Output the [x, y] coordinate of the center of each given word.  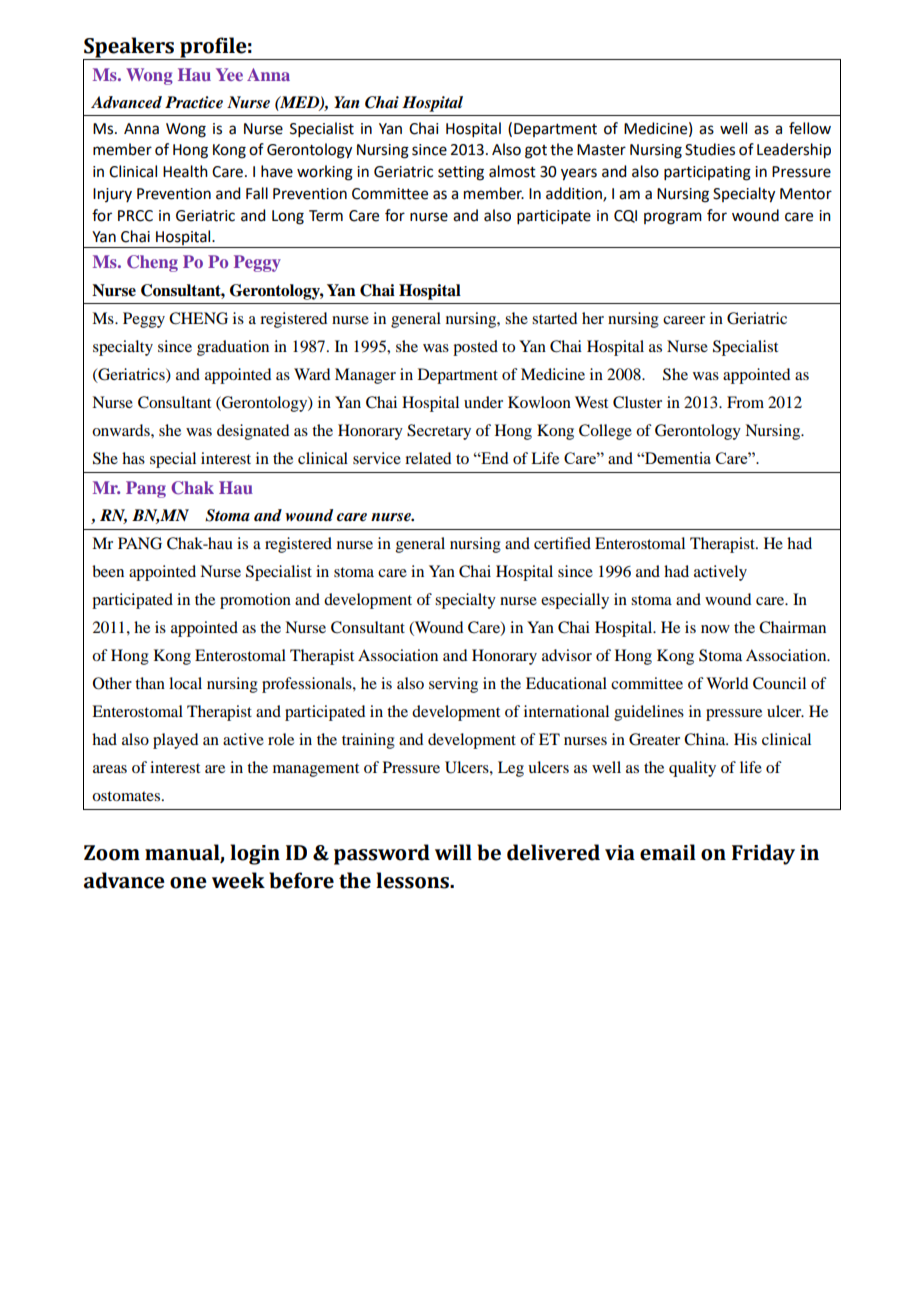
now [715, 629]
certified [562, 543]
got [536, 152]
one [188, 883]
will [453, 852]
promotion [255, 601]
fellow [810, 128]
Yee [229, 74]
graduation [233, 348]
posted [475, 348]
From [745, 402]
